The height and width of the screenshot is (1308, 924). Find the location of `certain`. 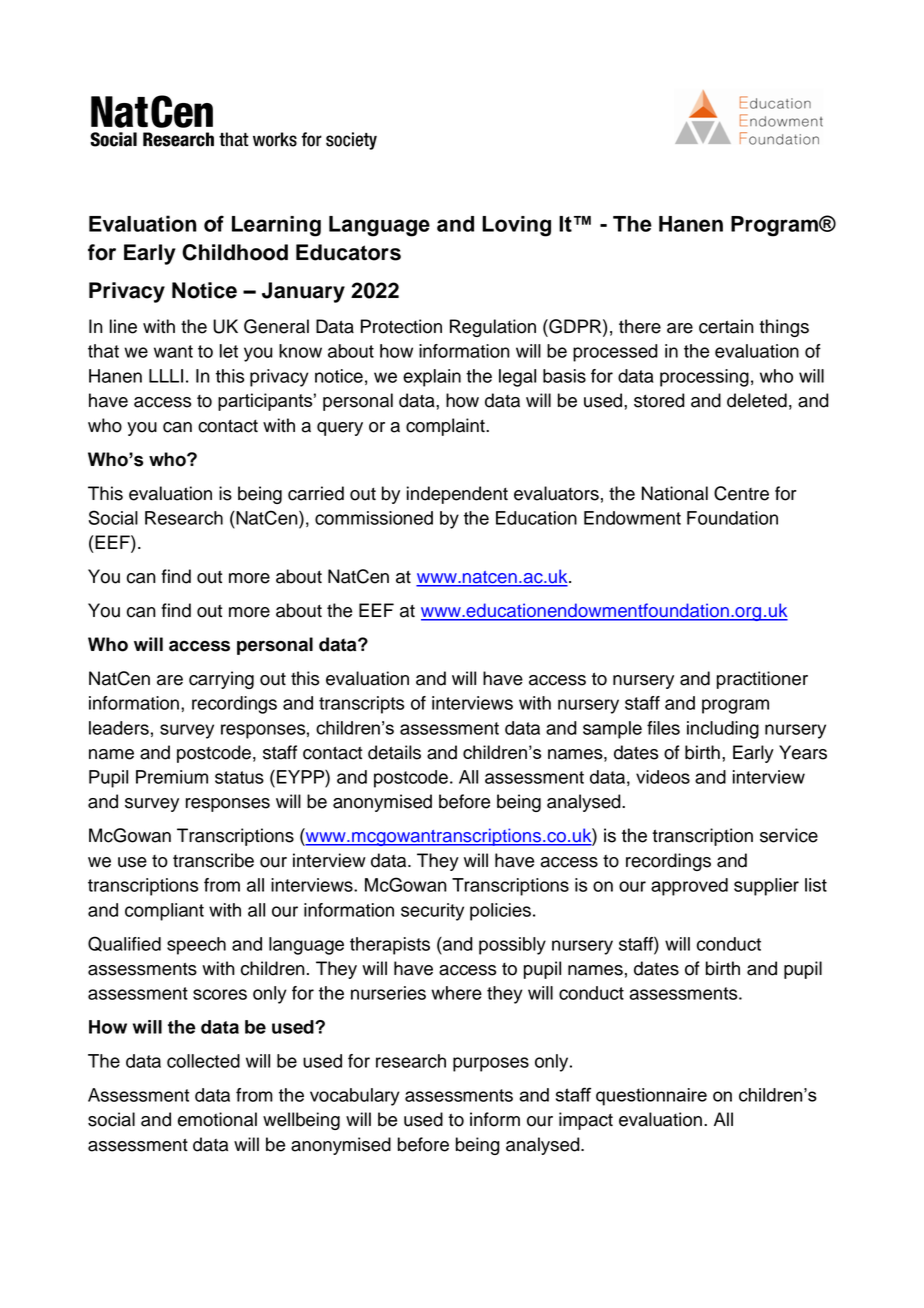

certain is located at coordinates (726, 326).
